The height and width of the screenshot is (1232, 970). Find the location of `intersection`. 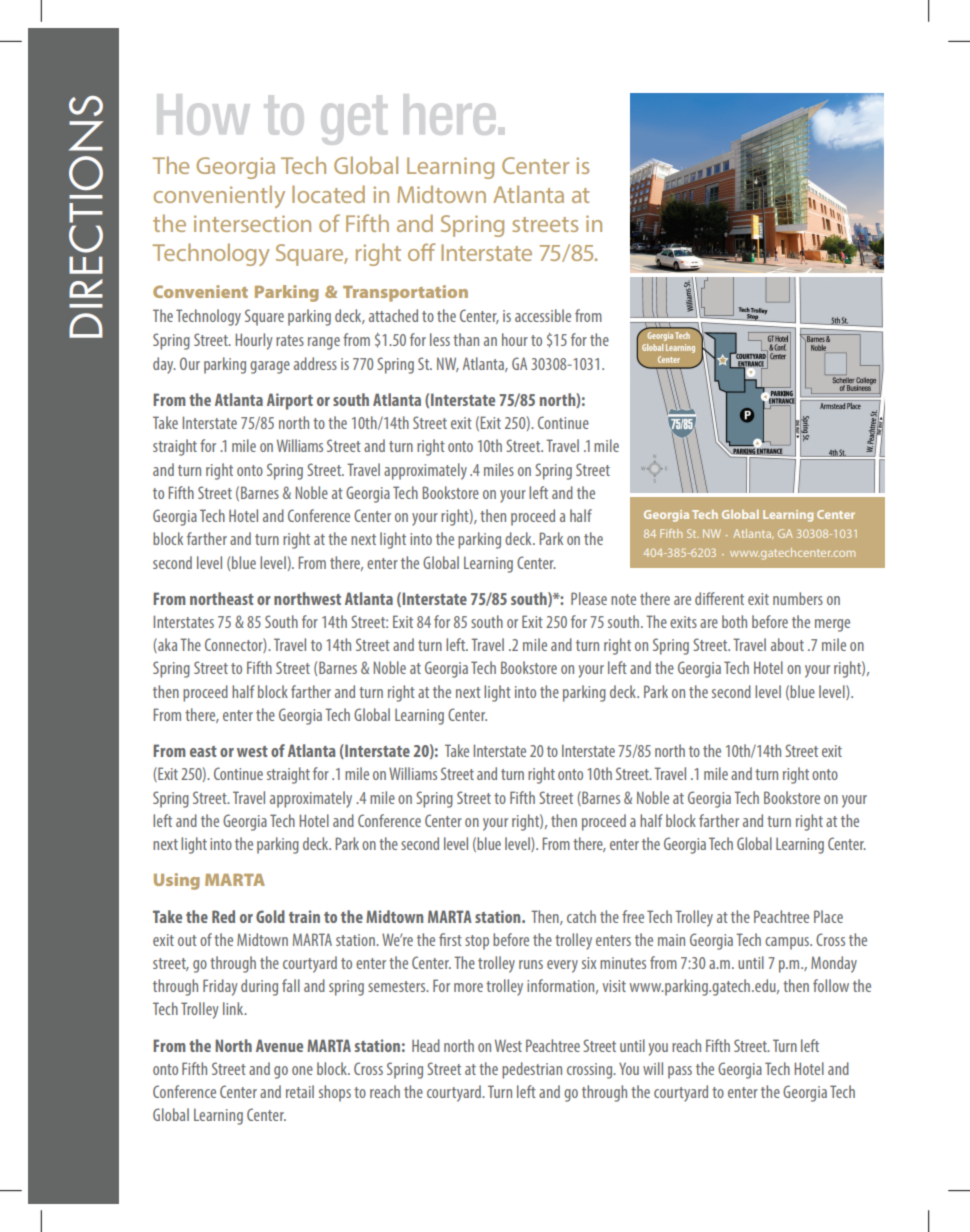

intersection is located at coordinates (252, 223).
